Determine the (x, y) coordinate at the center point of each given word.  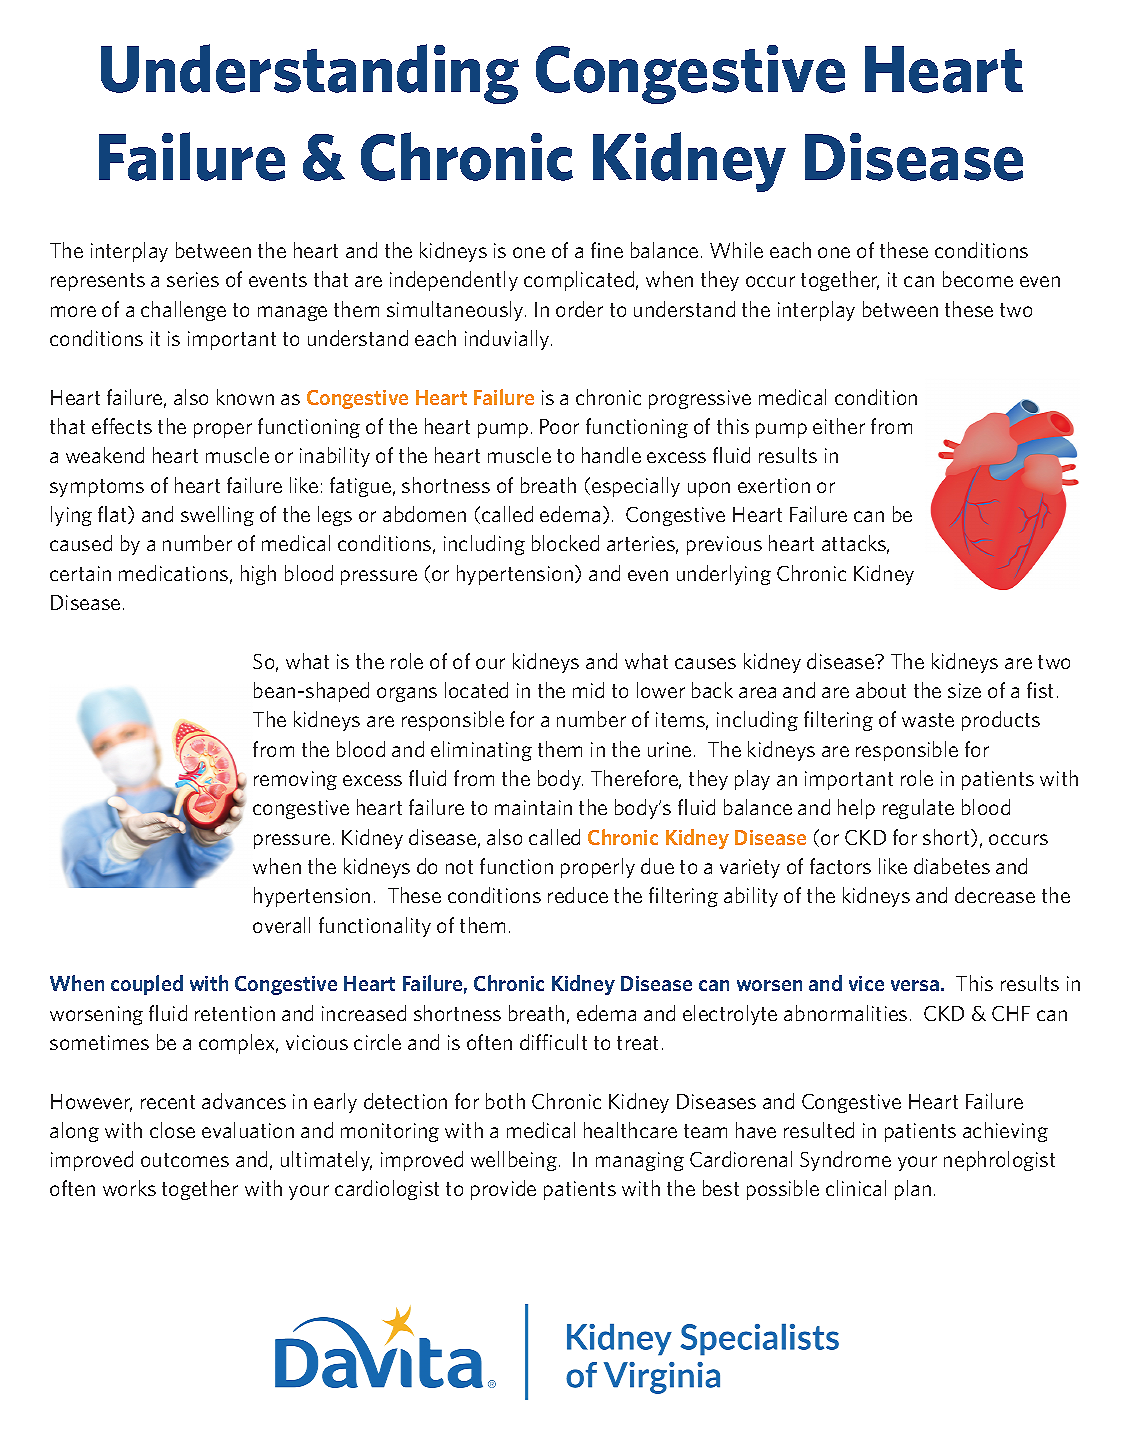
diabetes (952, 866)
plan (913, 1190)
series (193, 279)
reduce (578, 895)
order (579, 309)
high (258, 575)
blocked (565, 543)
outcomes (185, 1160)
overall (281, 925)
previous (724, 545)
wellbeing (514, 1161)
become (978, 279)
